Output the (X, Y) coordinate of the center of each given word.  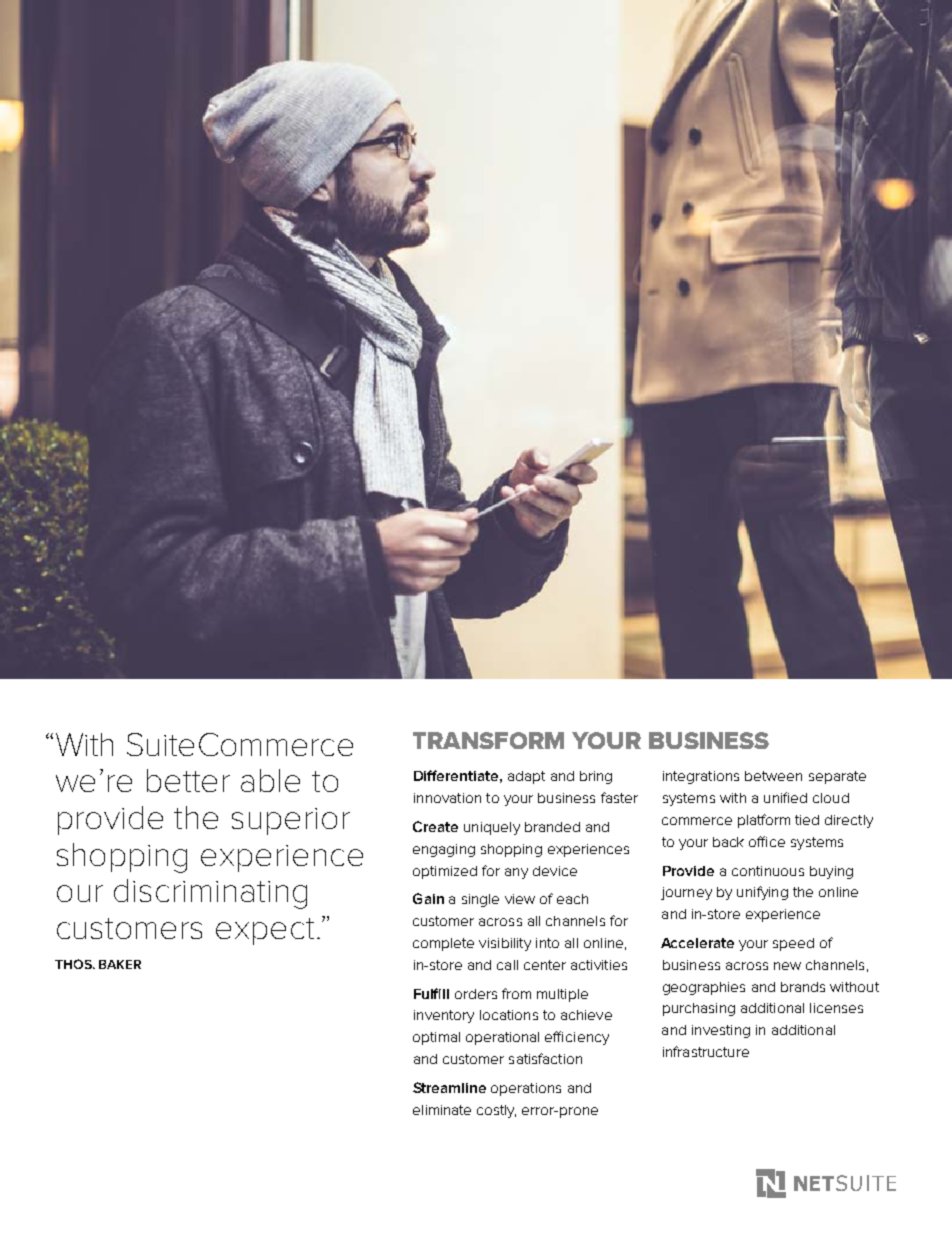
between (773, 776)
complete (443, 944)
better (188, 780)
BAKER (120, 964)
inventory (444, 1016)
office (767, 841)
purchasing (699, 1009)
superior (291, 821)
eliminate (442, 1110)
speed (793, 944)
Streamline (449, 1087)
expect (265, 931)
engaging (444, 850)
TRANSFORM (488, 740)
